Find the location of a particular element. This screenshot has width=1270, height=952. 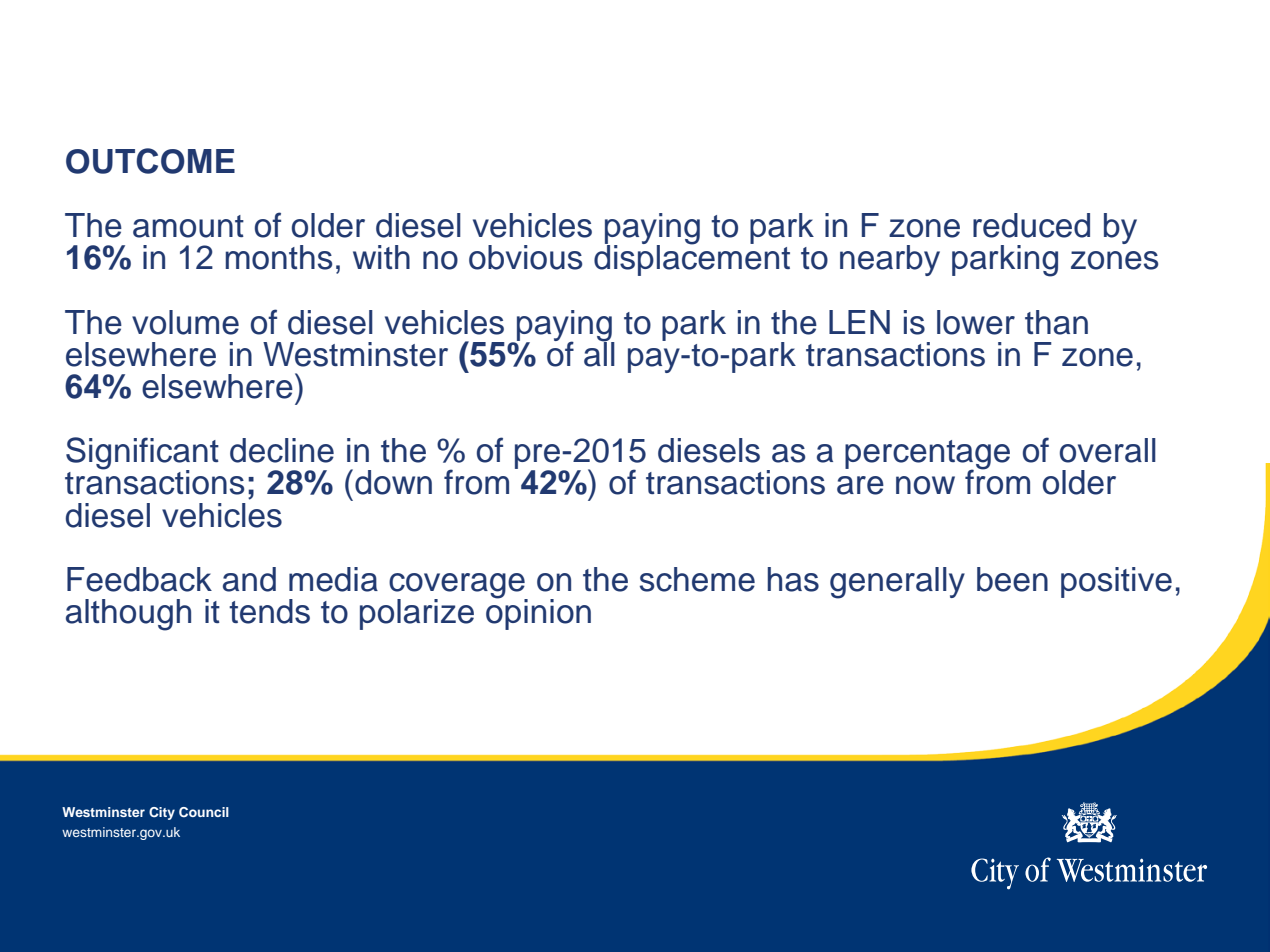

reduced is located at coordinates (1031, 225).
